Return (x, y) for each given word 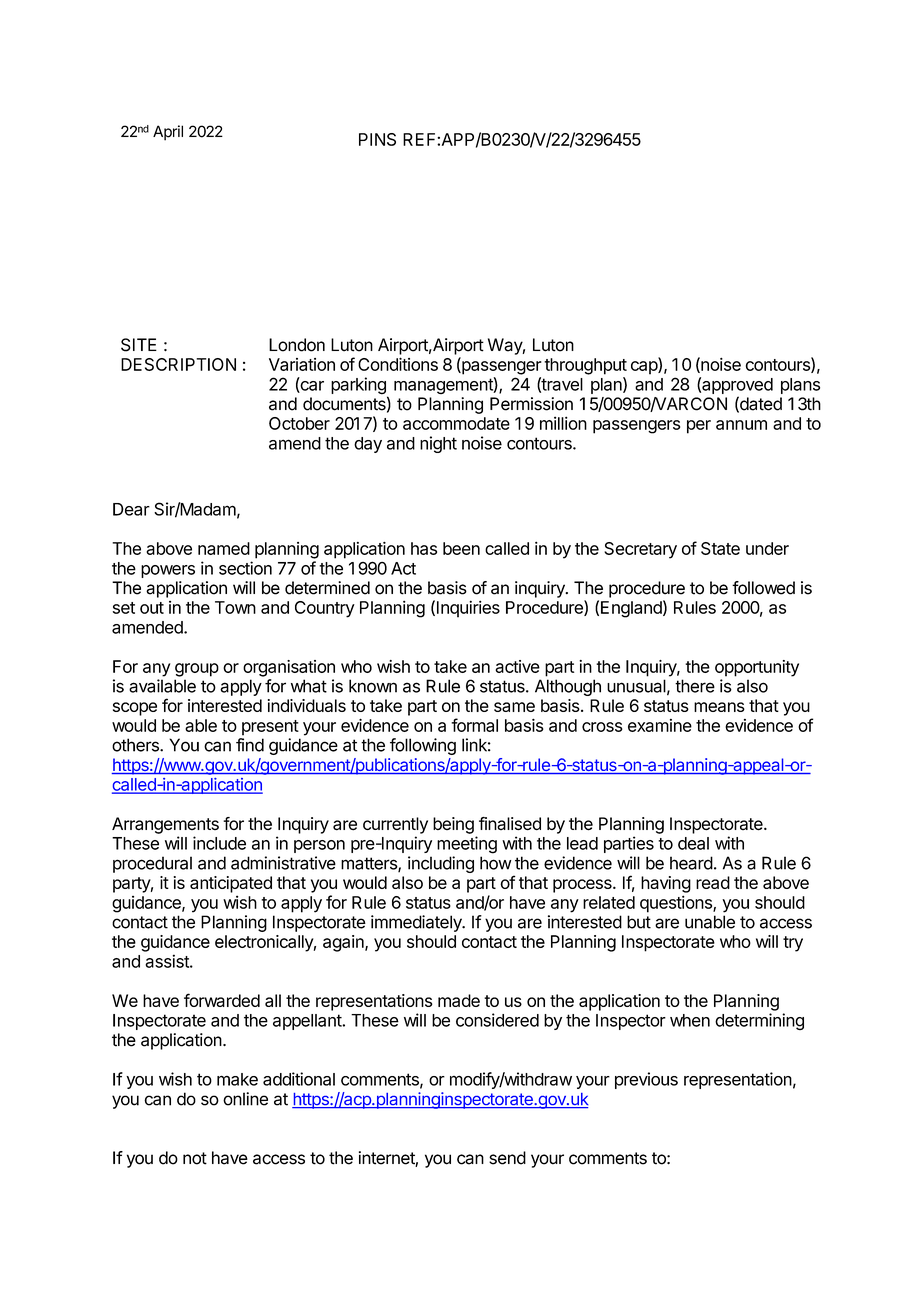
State (720, 548)
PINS (377, 139)
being (453, 825)
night (438, 444)
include (219, 843)
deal (693, 843)
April (168, 133)
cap (645, 368)
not (195, 1158)
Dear (131, 509)
